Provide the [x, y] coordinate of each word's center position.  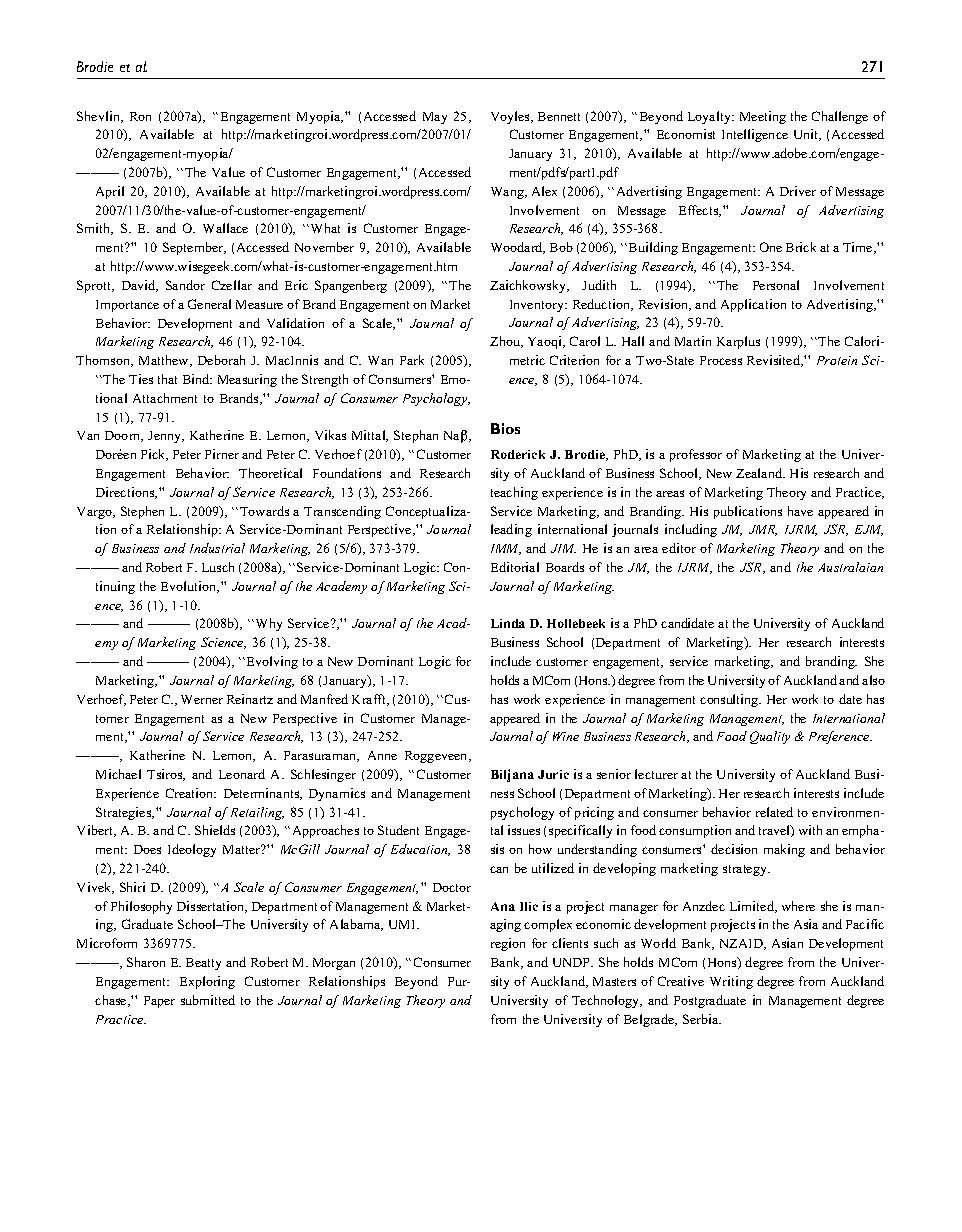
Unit [807, 135]
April [110, 192]
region [508, 944]
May [435, 118]
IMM [506, 549]
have [800, 511]
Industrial [217, 548]
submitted [208, 1000]
